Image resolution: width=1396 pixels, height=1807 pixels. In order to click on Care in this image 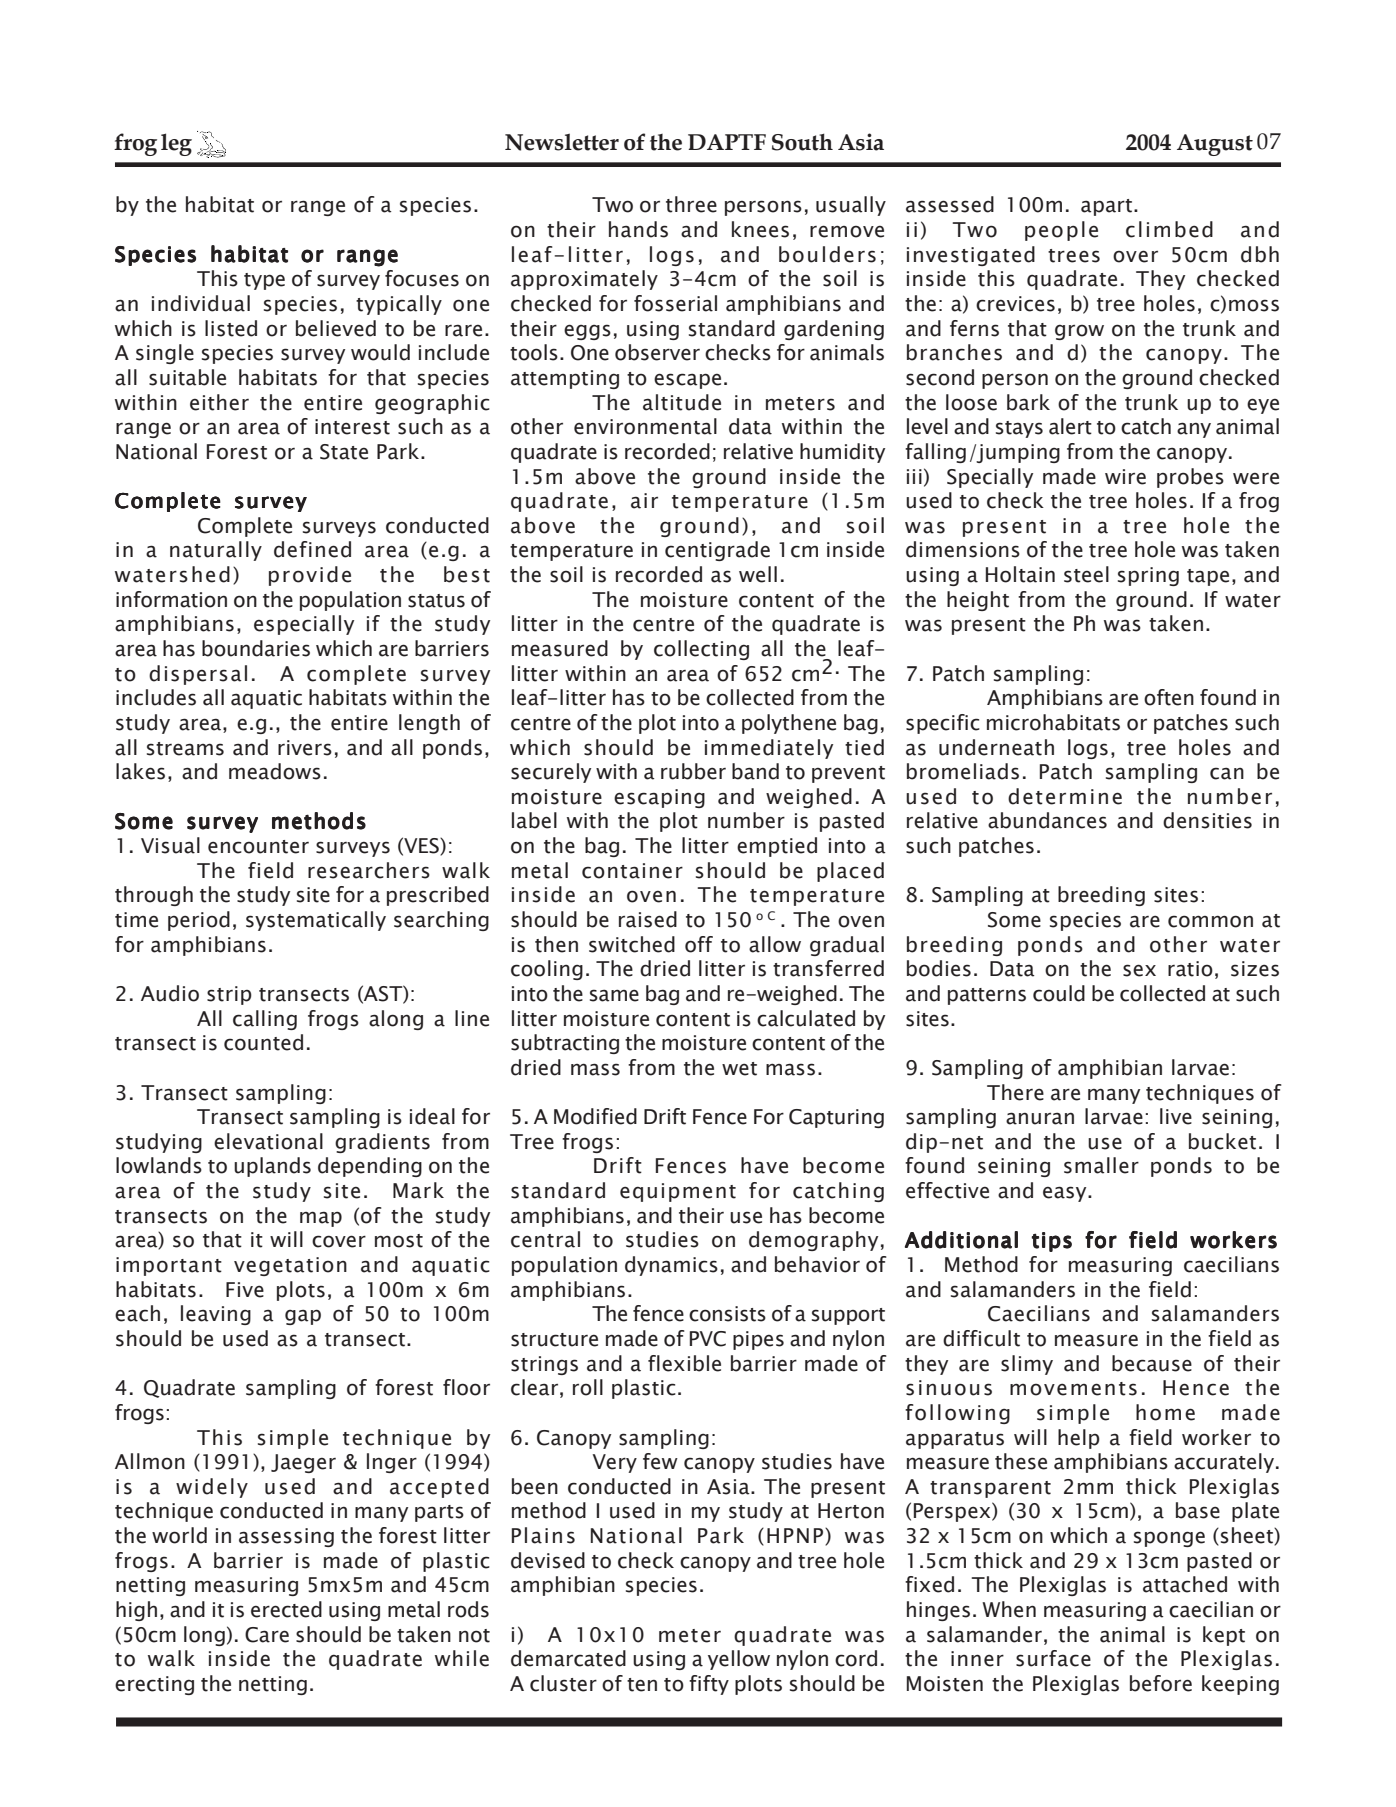, I will do `click(267, 1635)`.
